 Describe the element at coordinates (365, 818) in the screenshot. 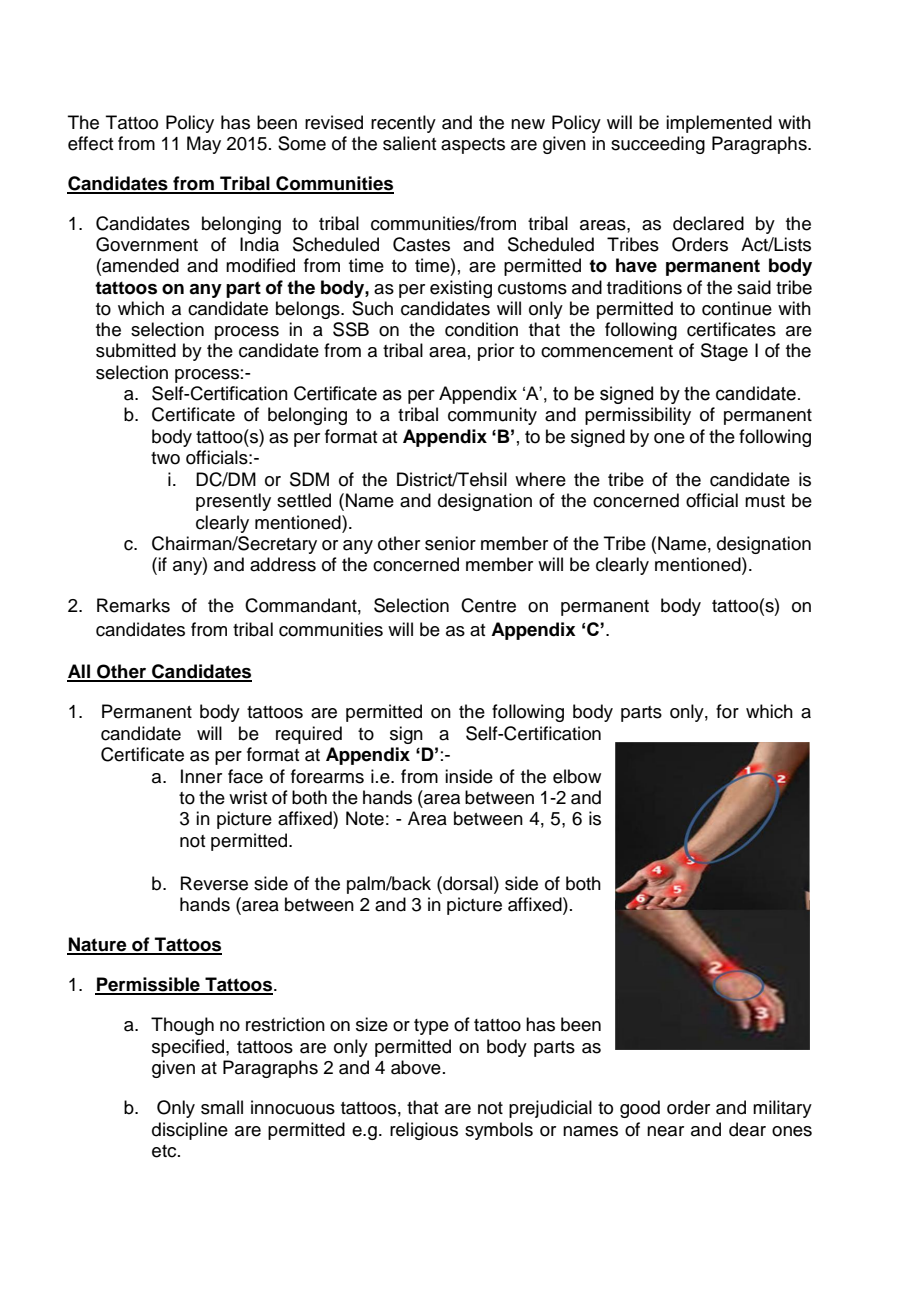

I see `Note` at that location.
